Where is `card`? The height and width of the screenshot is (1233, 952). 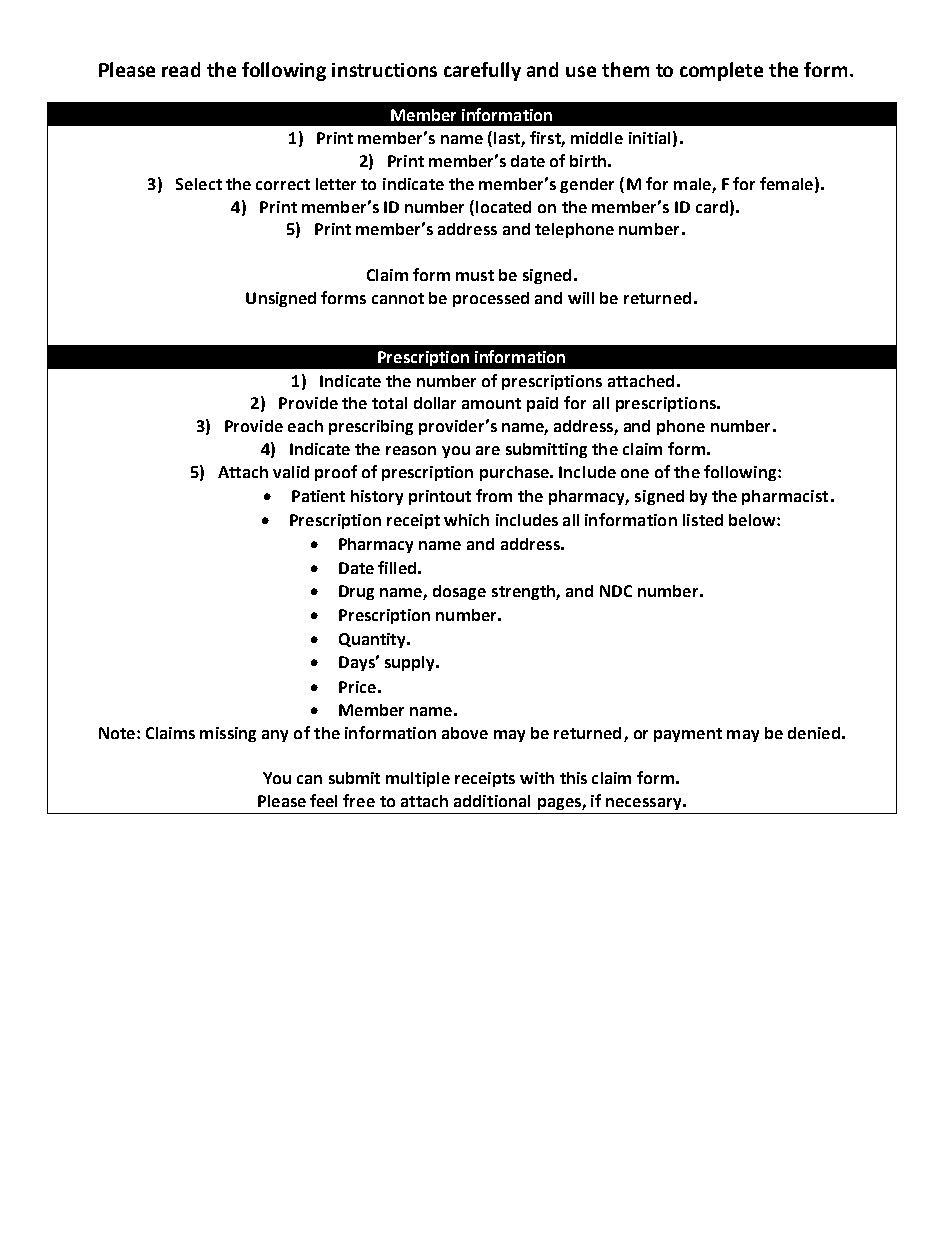 card is located at coordinates (712, 207).
